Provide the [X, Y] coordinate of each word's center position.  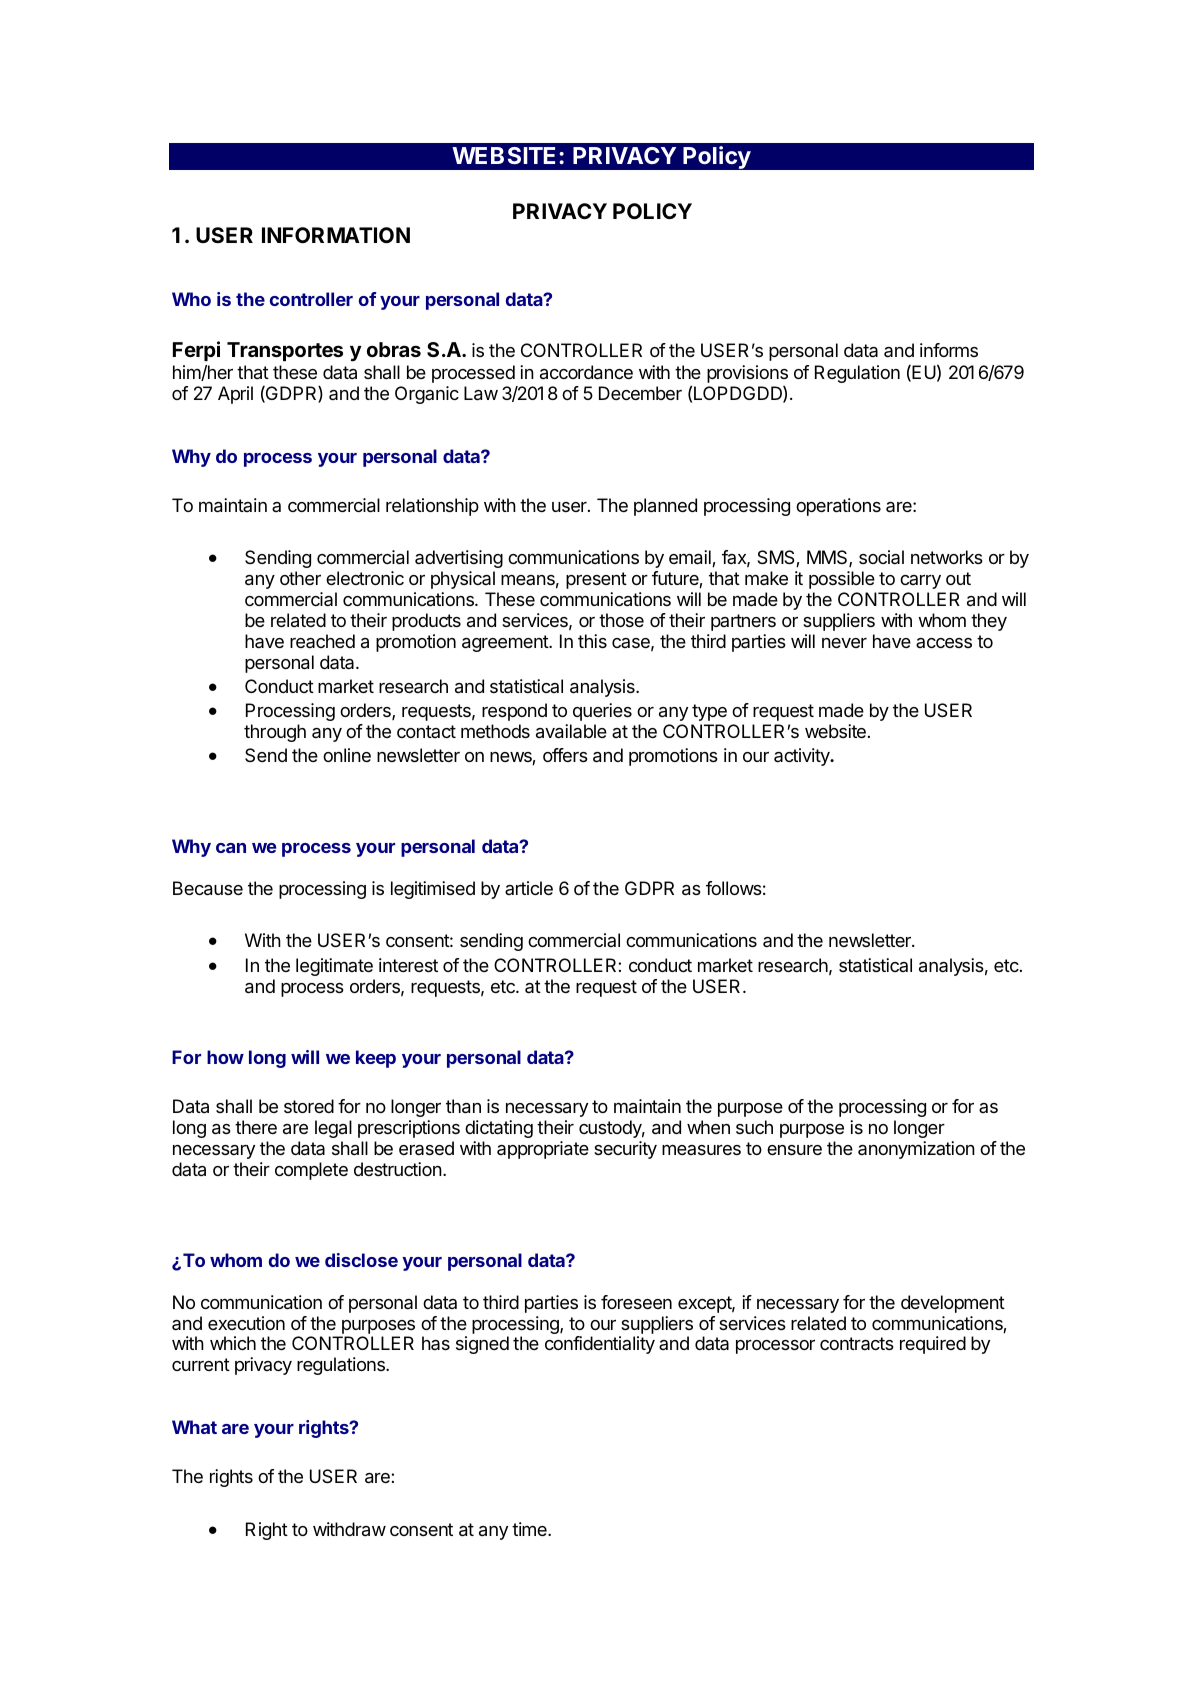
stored [309, 1106]
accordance [586, 372]
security [625, 1150]
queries [602, 712]
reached [322, 641]
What [194, 1427]
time [530, 1529]
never [844, 643]
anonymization [916, 1150]
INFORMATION [336, 235]
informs [949, 350]
